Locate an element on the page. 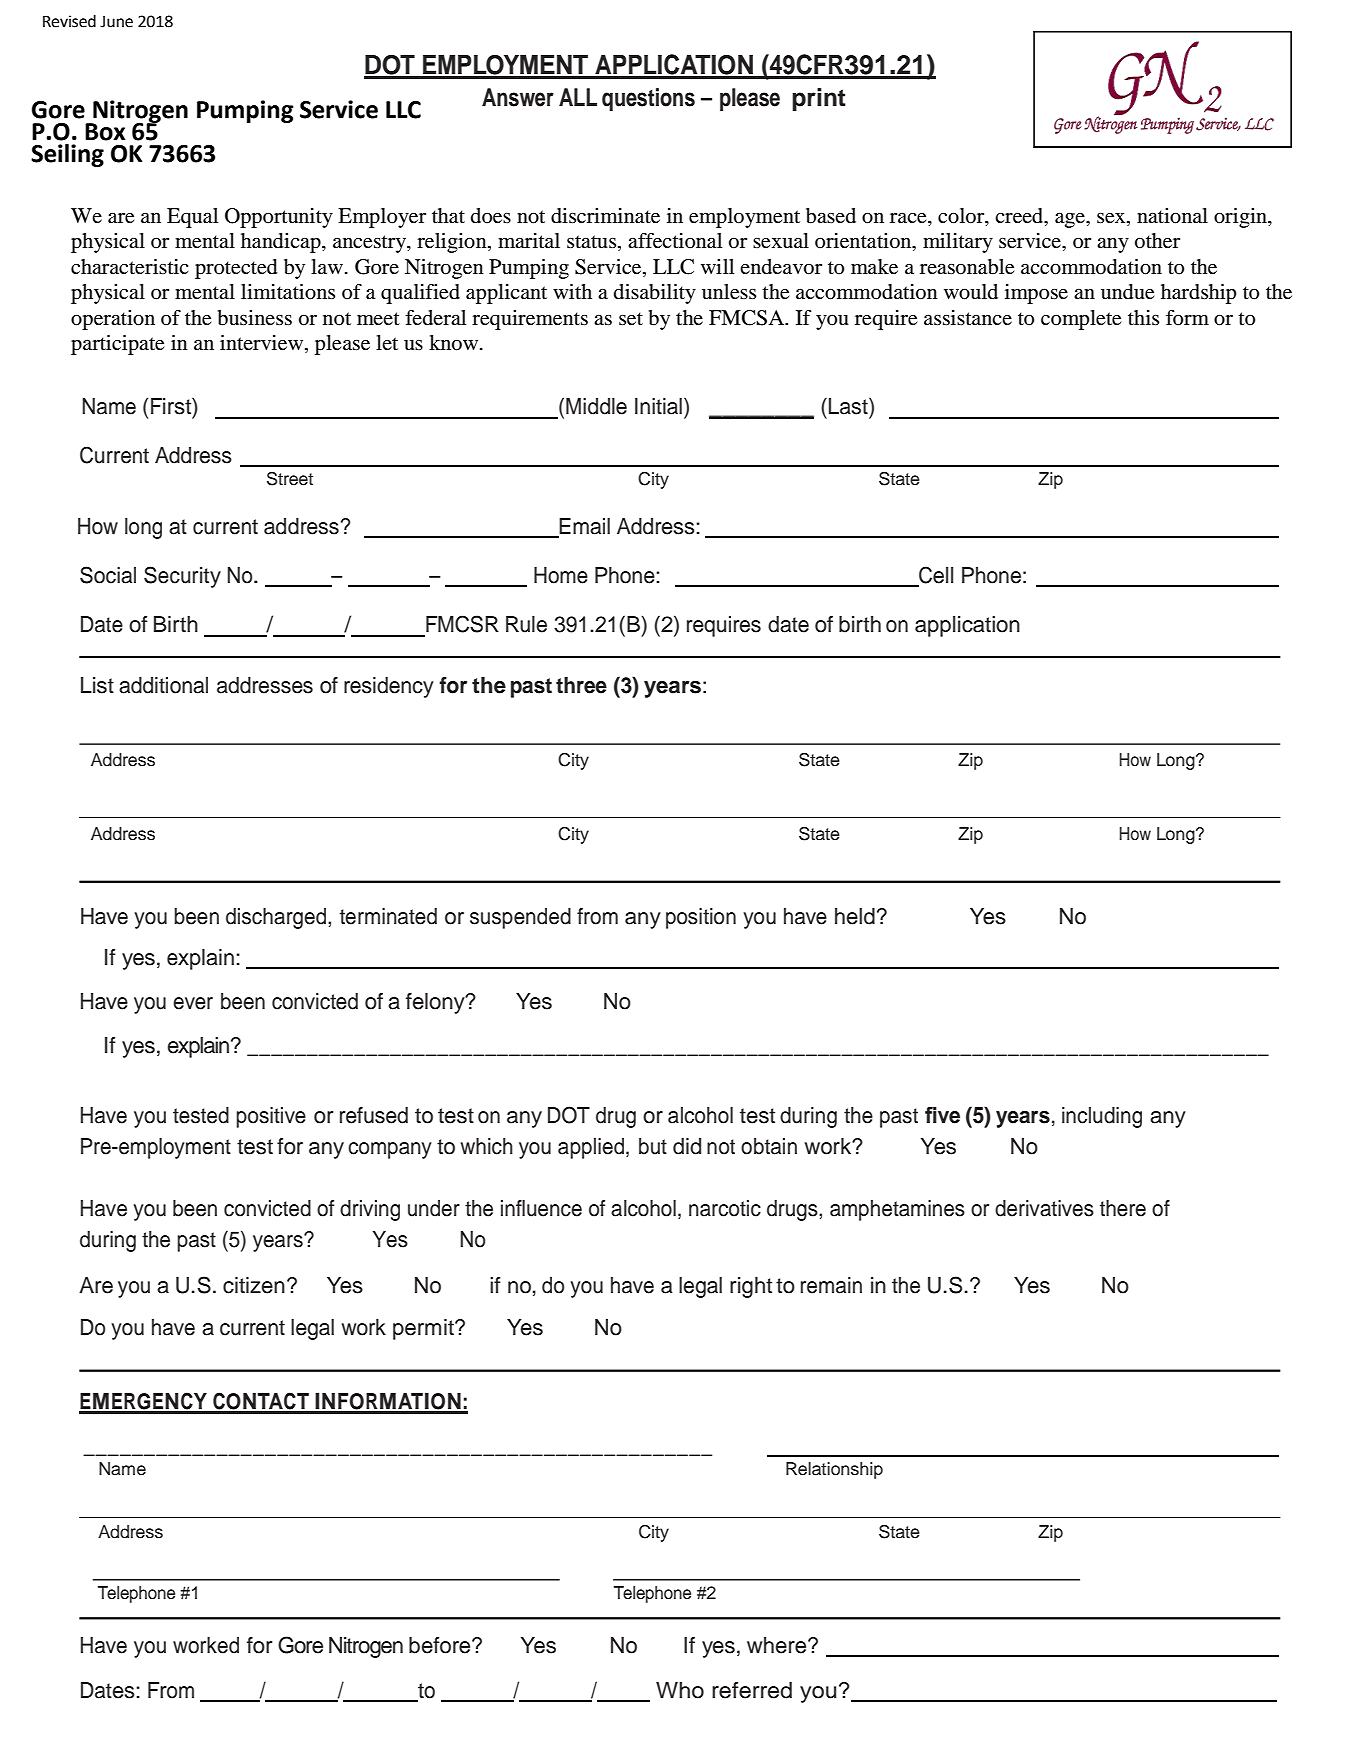 The height and width of the document is (1761, 1361). June is located at coordinates (116, 22).
